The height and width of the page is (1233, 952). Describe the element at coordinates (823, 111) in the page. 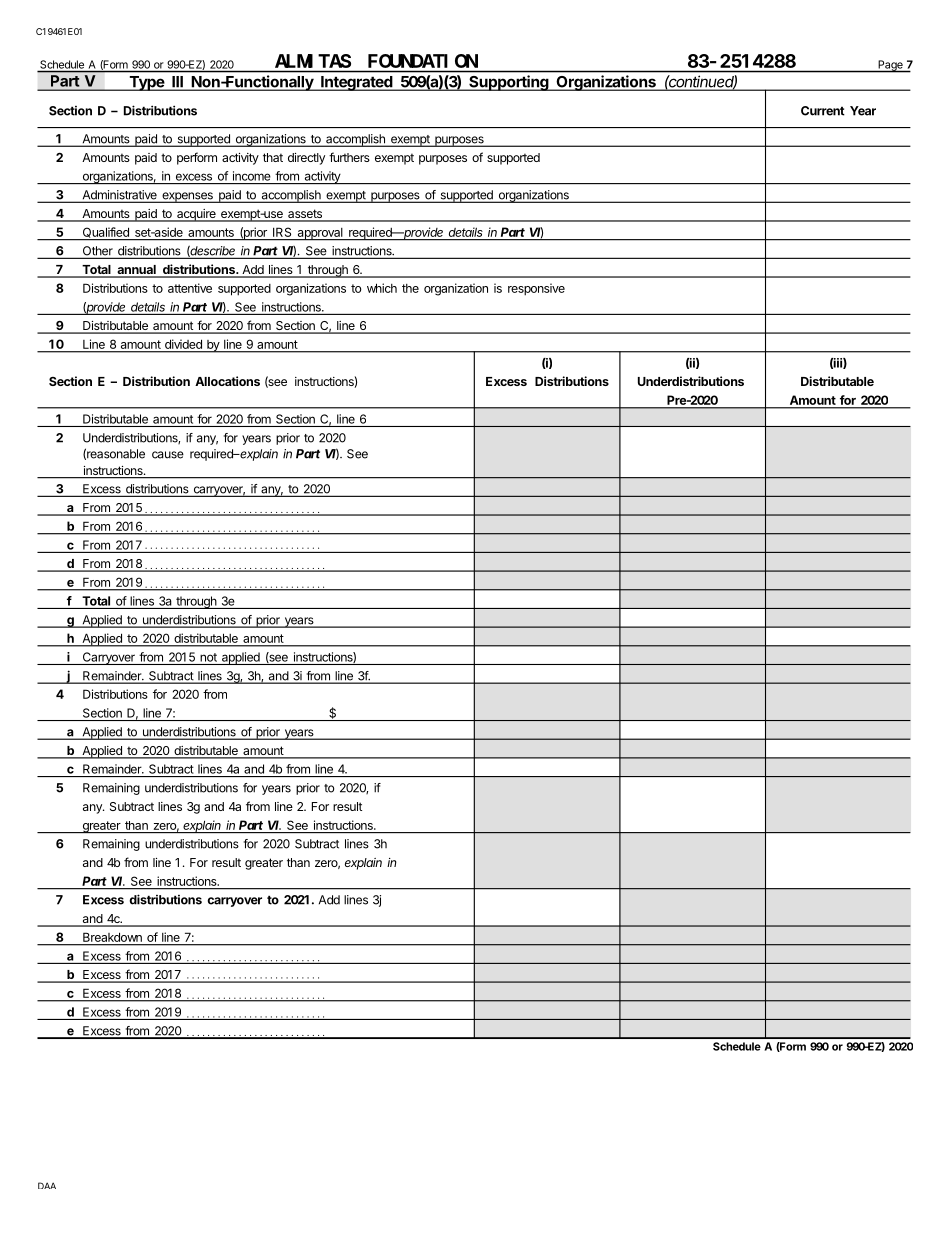

I see `Current` at that location.
